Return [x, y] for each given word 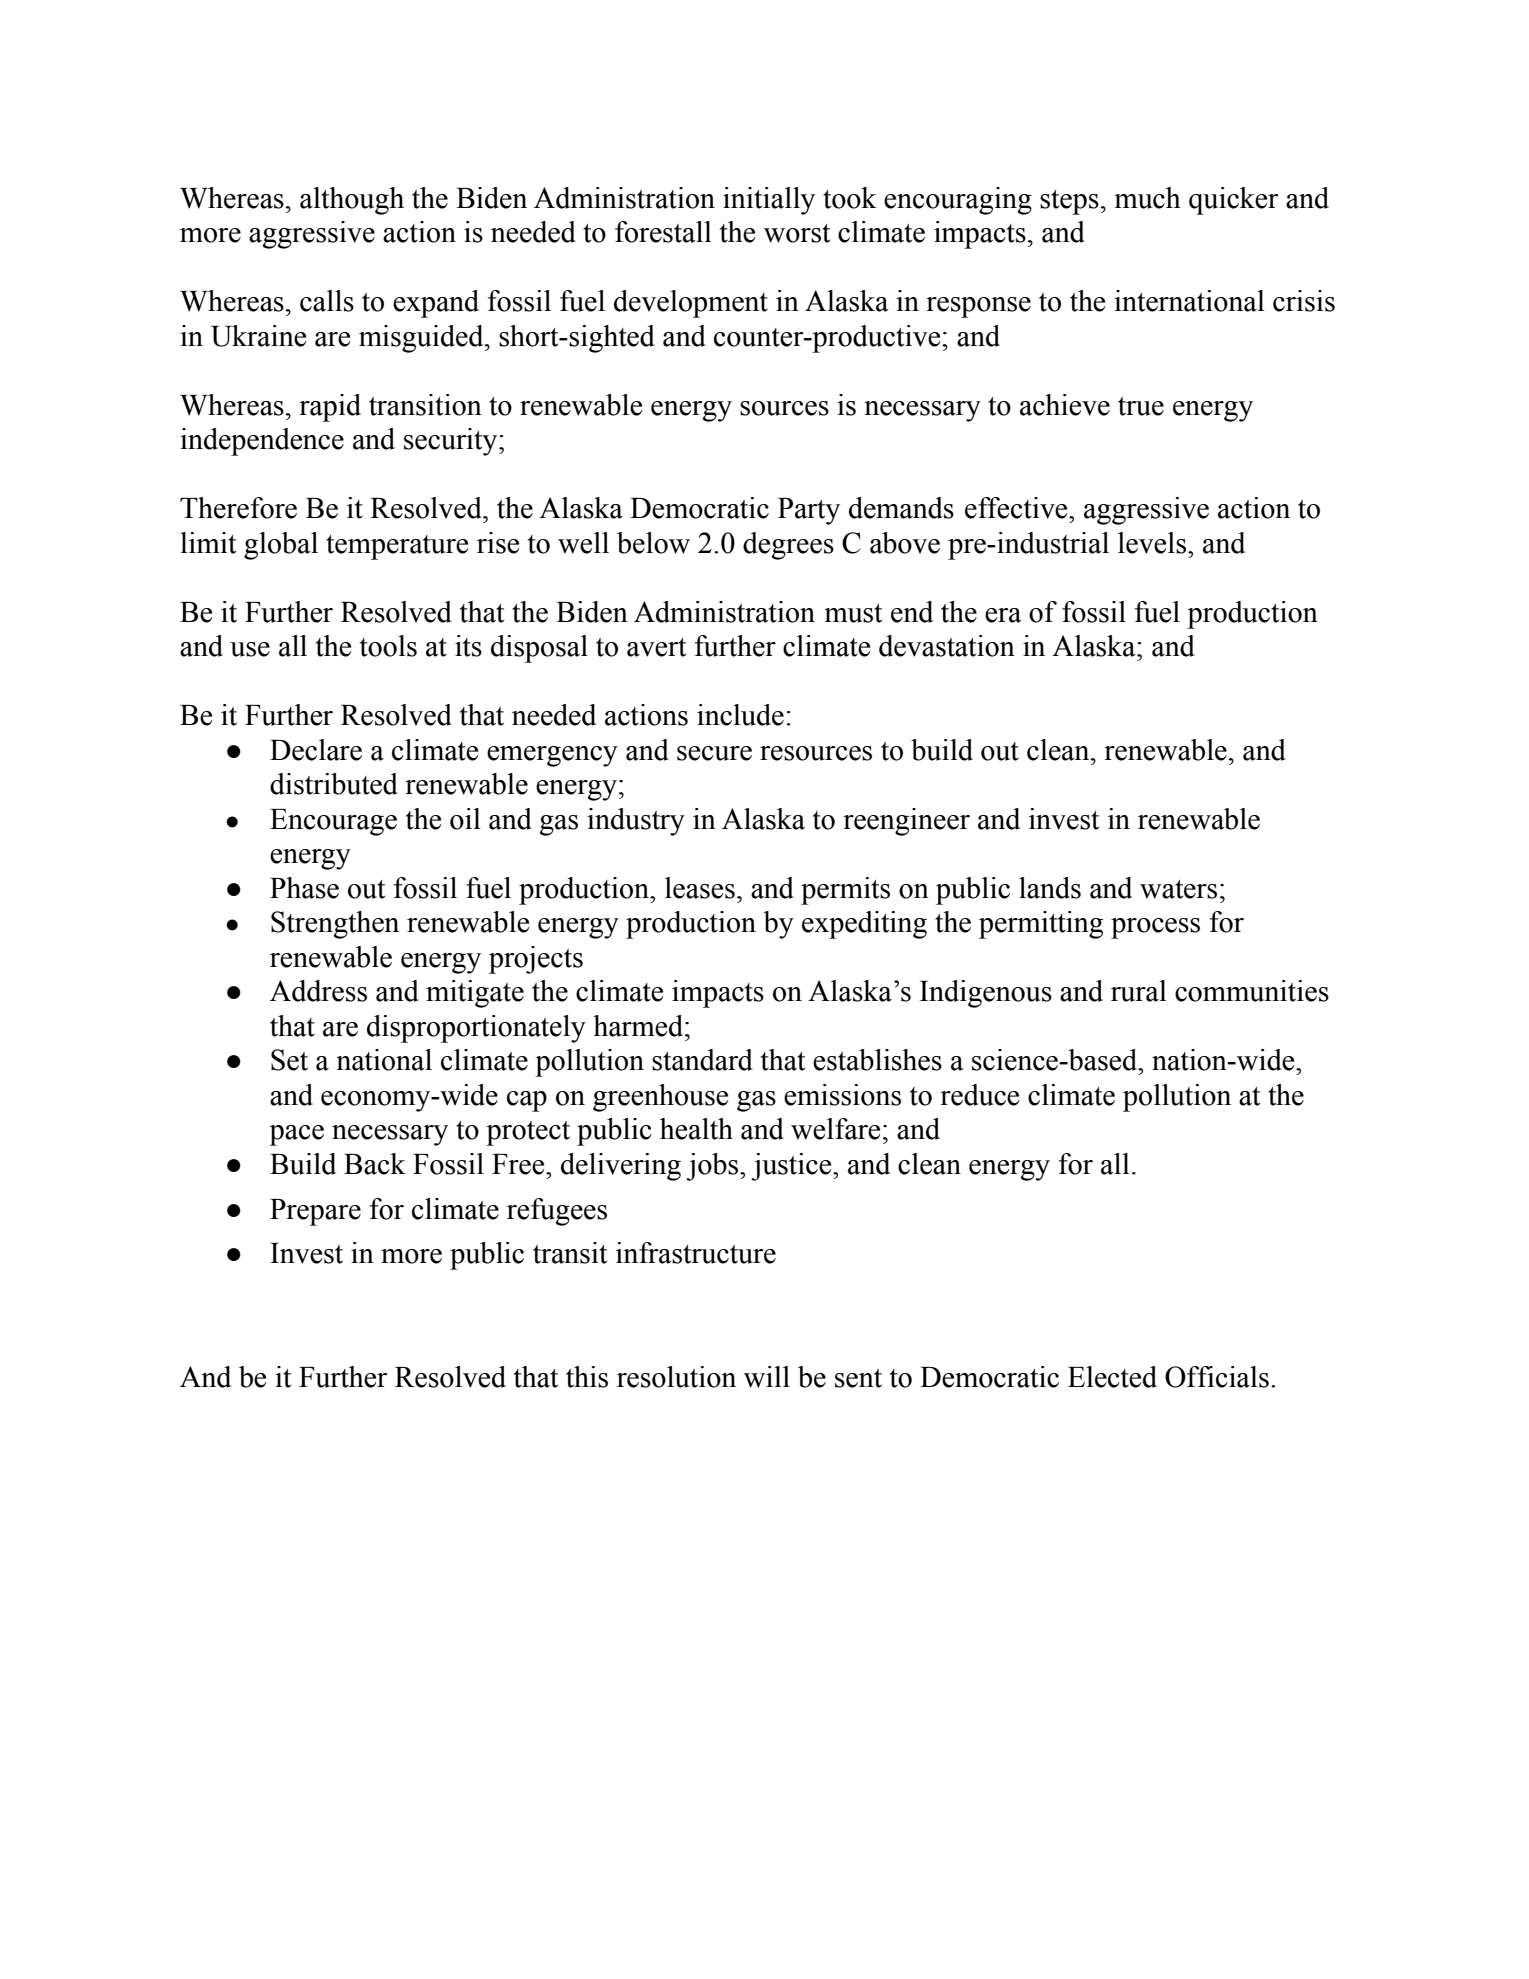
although [352, 201]
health [696, 1129]
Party [809, 511]
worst [797, 233]
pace [296, 1135]
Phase [304, 888]
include [740, 715]
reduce [979, 1095]
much [1147, 198]
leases [700, 888]
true [1141, 406]
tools [388, 646]
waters [1178, 889]
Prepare [315, 1212]
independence [262, 442]
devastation [947, 646]
